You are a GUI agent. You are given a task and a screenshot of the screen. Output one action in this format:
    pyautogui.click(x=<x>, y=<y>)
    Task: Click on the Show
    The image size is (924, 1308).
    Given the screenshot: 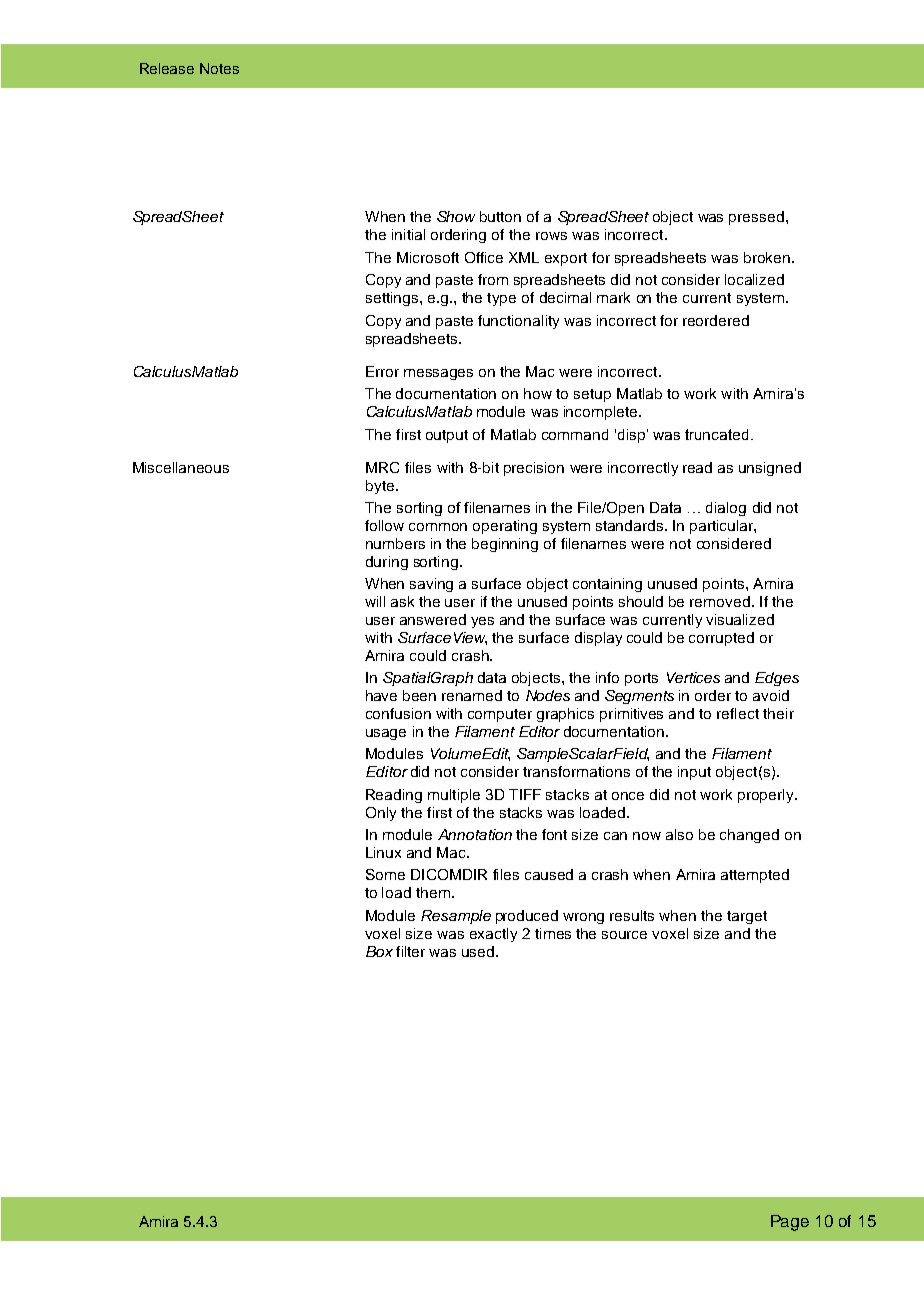 What is the action you would take?
    pyautogui.click(x=456, y=216)
